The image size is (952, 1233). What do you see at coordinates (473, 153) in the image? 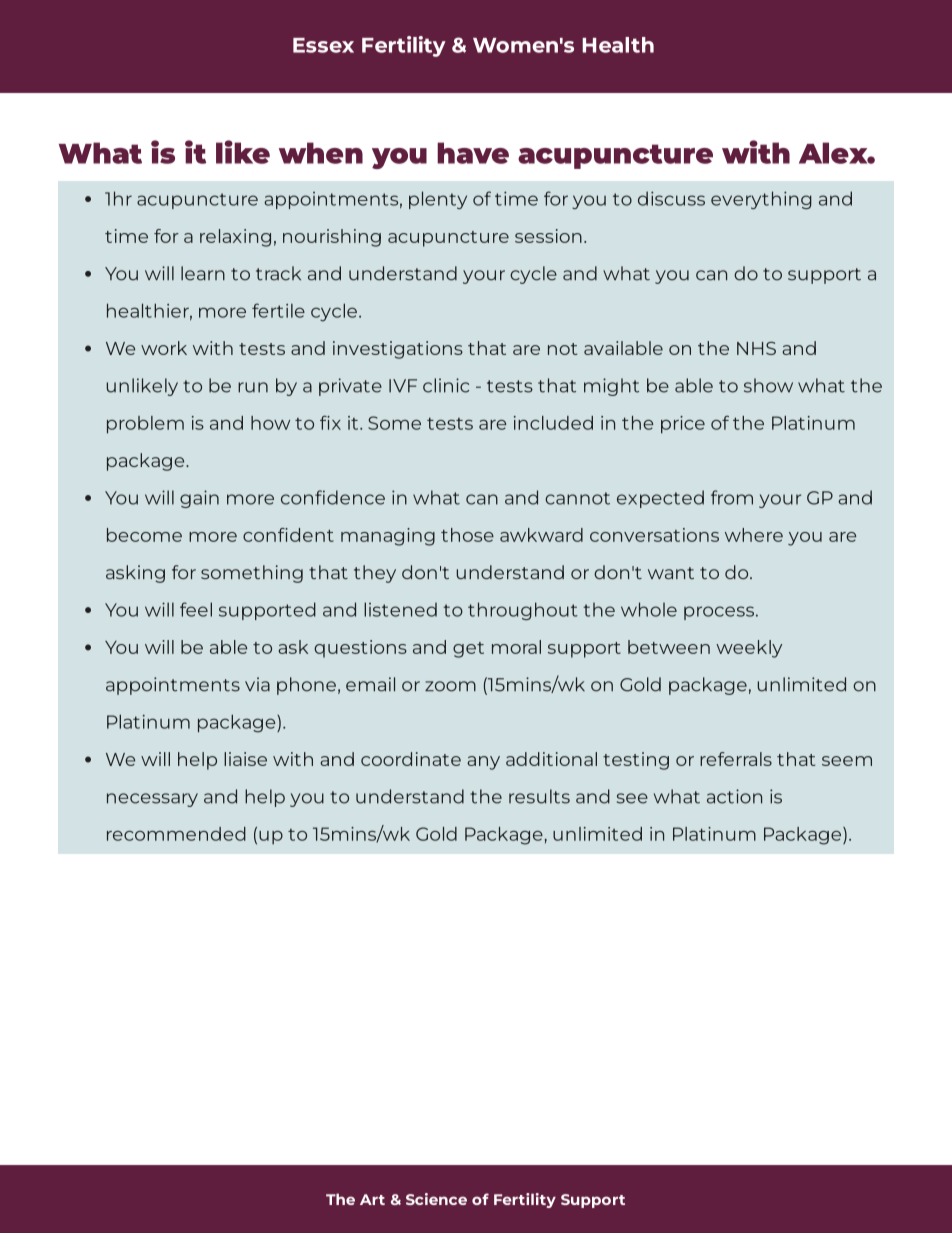
I see `have` at bounding box center [473, 153].
